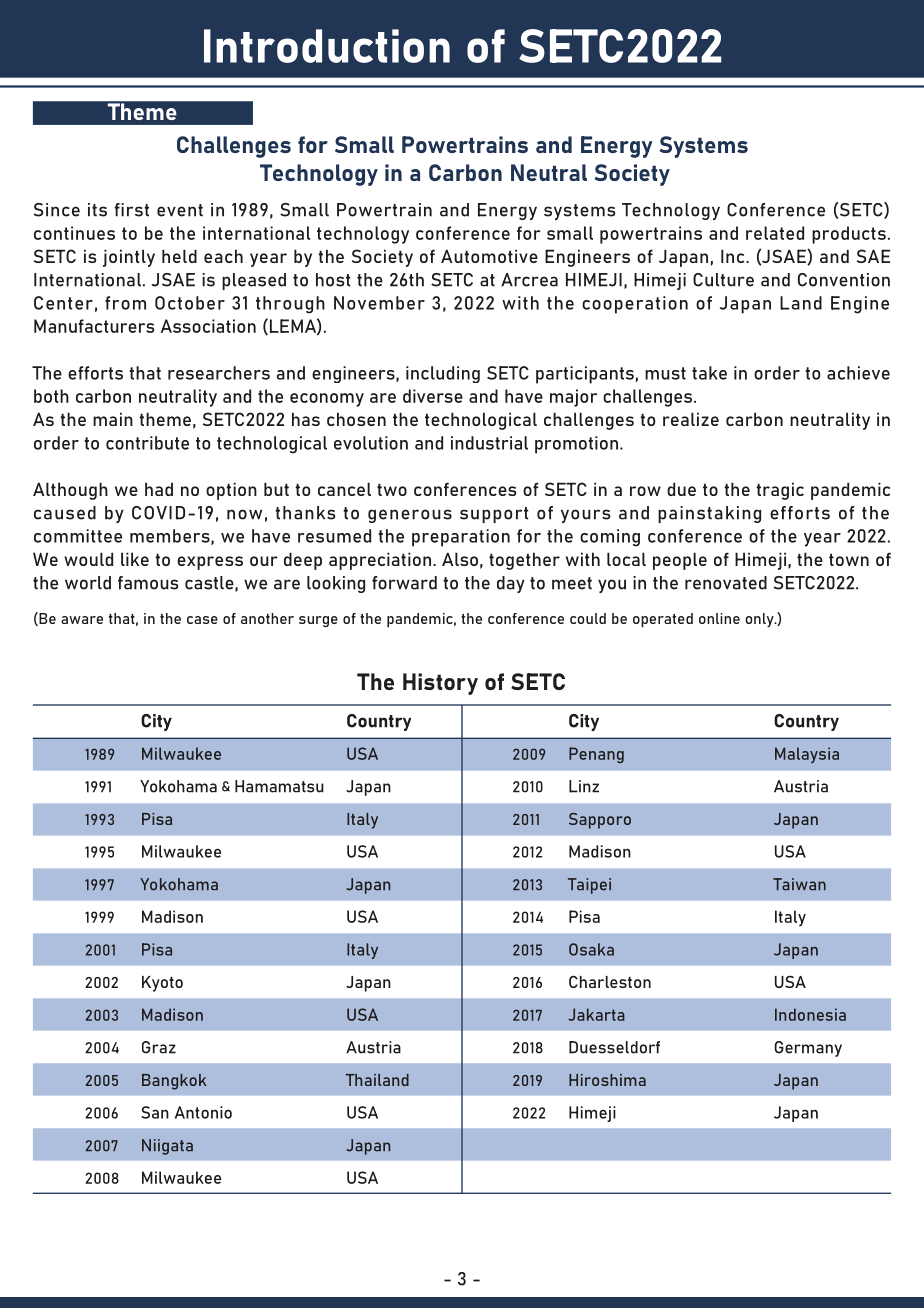 The height and width of the document is (1308, 924). What do you see at coordinates (775, 233) in the document?
I see `related` at bounding box center [775, 233].
